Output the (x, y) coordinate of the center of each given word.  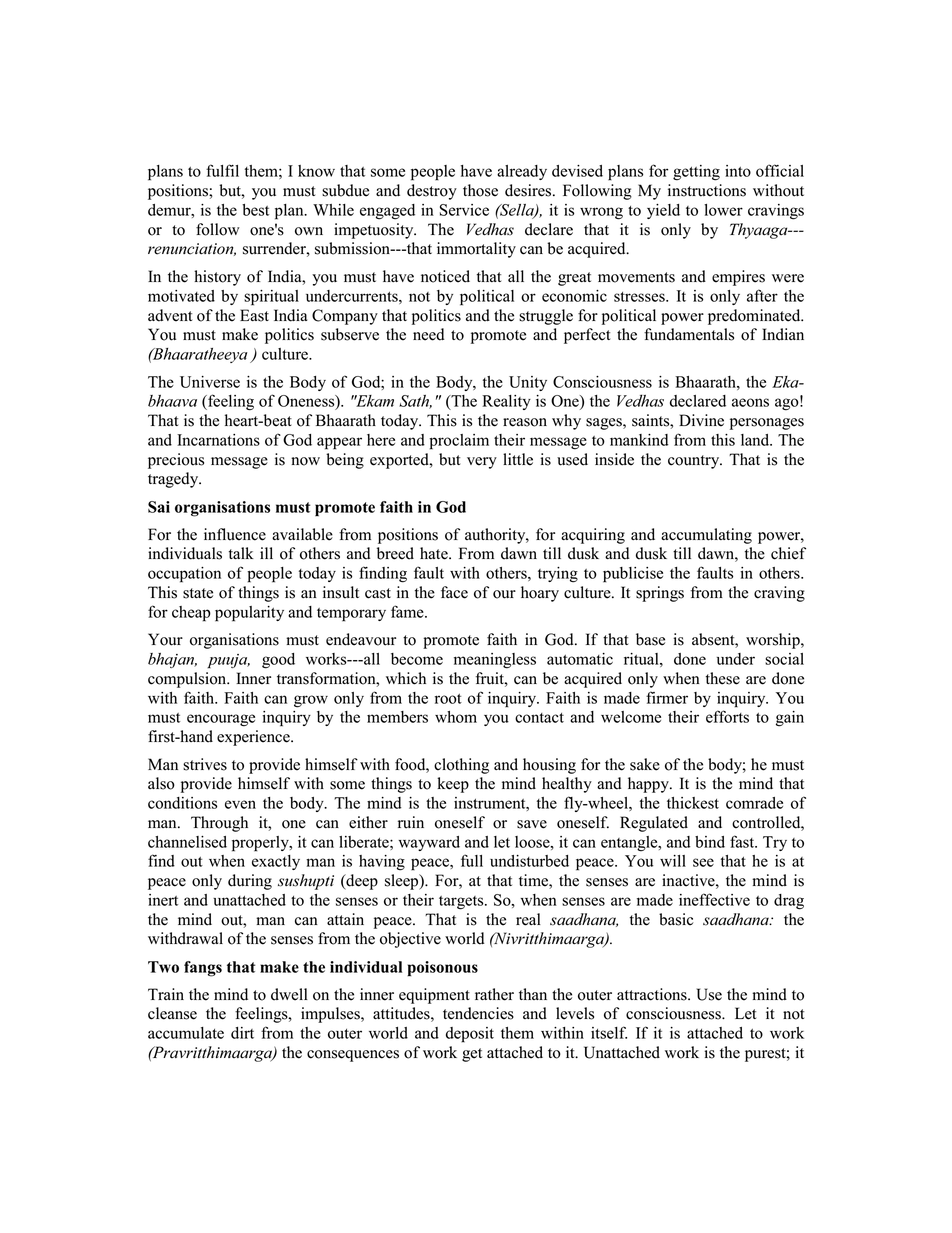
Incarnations (218, 440)
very (482, 463)
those (480, 190)
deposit (470, 1035)
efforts (727, 716)
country (695, 462)
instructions (707, 190)
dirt (242, 1033)
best (255, 210)
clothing (461, 766)
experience (254, 738)
